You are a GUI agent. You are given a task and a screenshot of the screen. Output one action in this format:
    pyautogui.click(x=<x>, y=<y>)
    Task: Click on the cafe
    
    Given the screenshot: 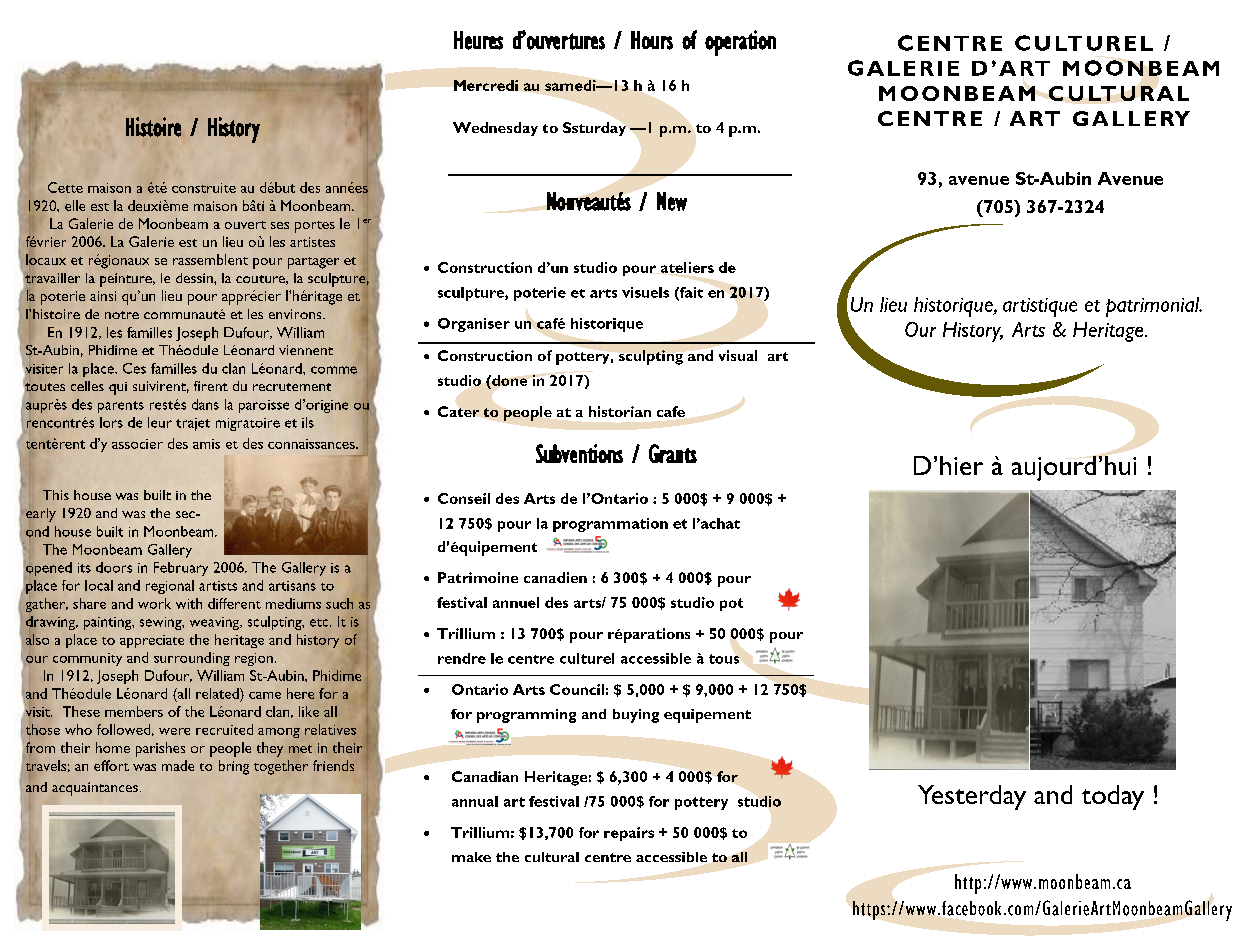 What is the action you would take?
    pyautogui.click(x=671, y=411)
